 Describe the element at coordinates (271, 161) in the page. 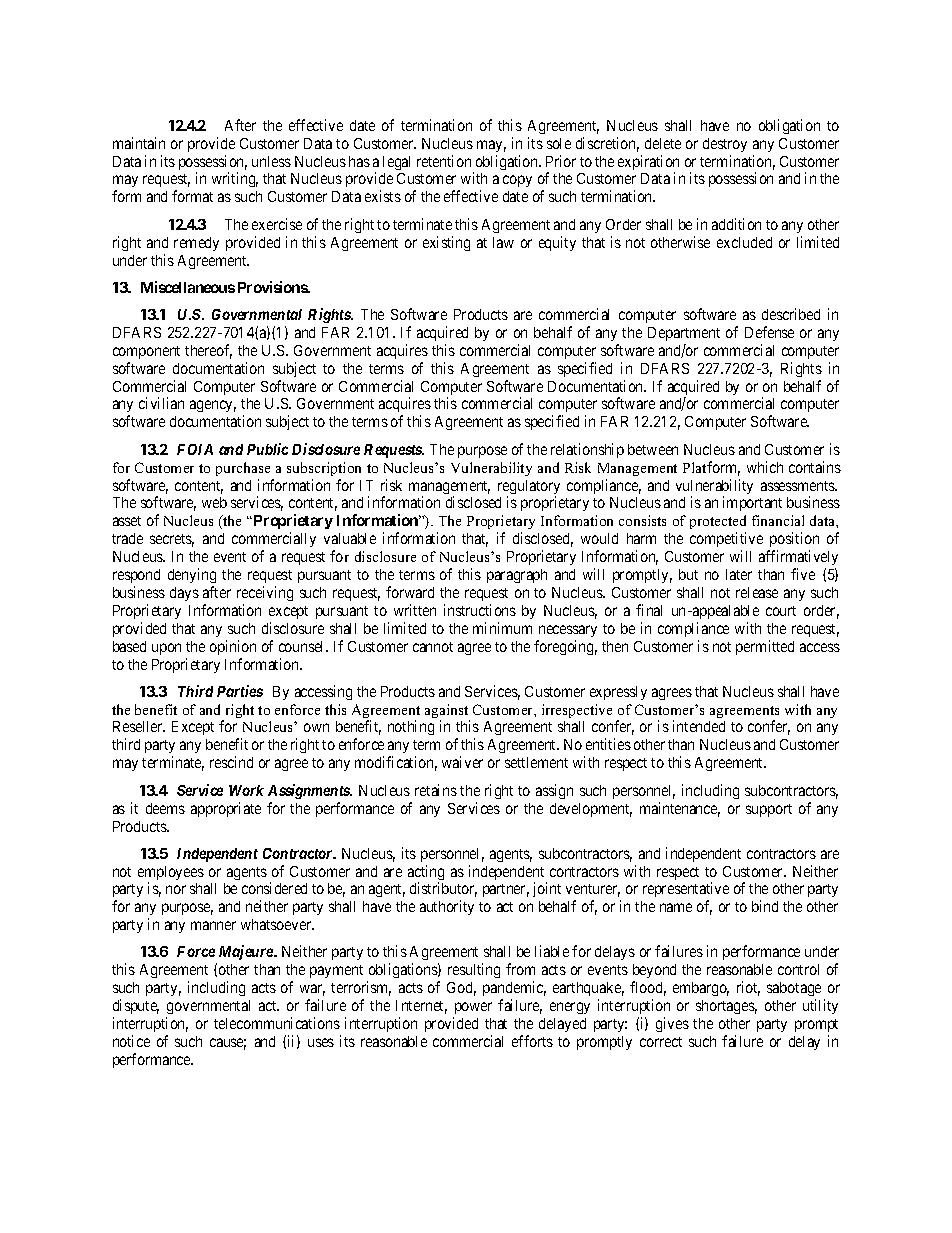

I see `unless` at that location.
